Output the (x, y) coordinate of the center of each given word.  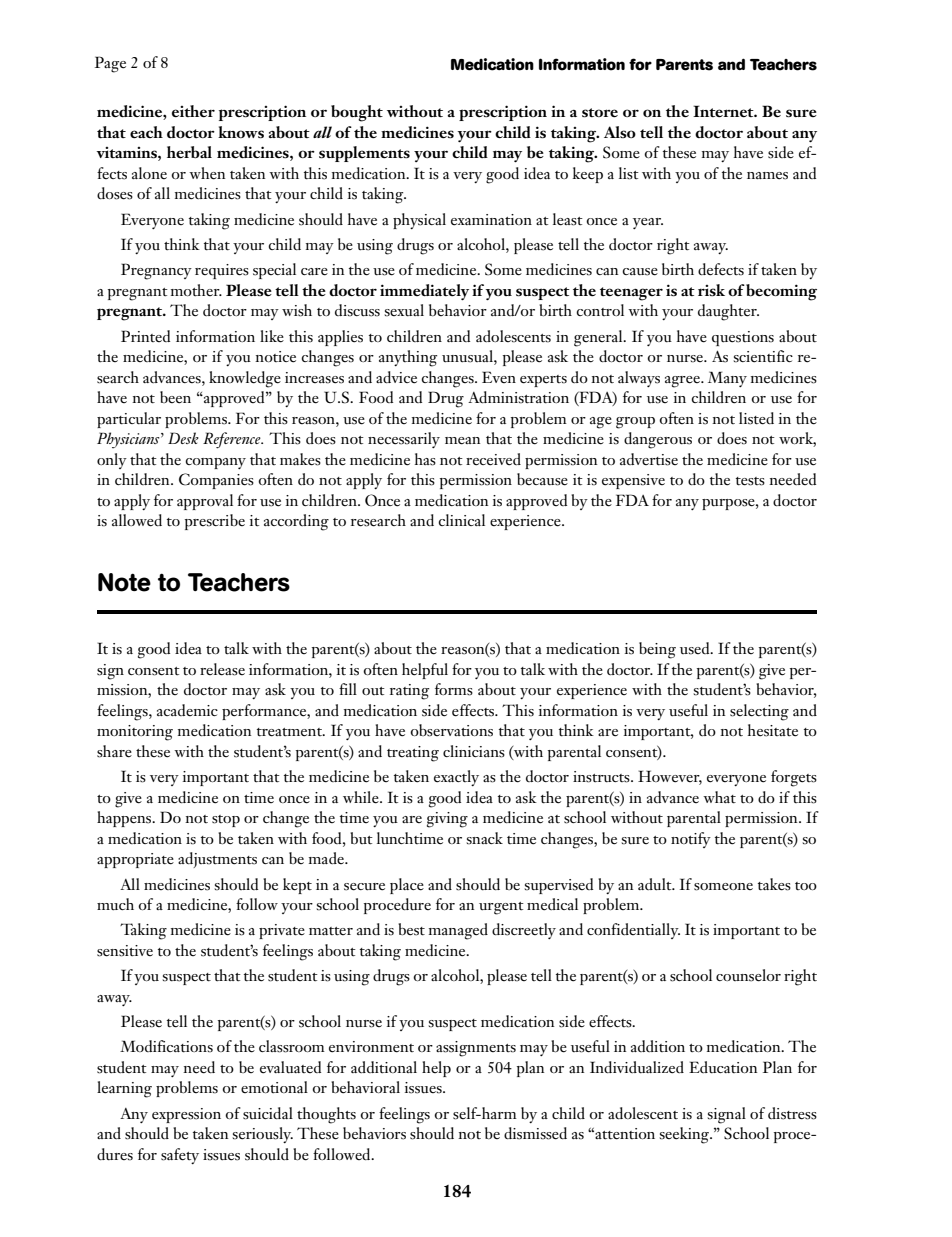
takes (774, 884)
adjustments (217, 860)
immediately (424, 292)
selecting (759, 712)
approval (205, 502)
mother (196, 290)
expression (186, 1115)
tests (750, 481)
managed (458, 931)
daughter (728, 312)
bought (357, 113)
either (193, 111)
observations (451, 730)
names (767, 176)
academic (187, 710)
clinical (461, 520)
